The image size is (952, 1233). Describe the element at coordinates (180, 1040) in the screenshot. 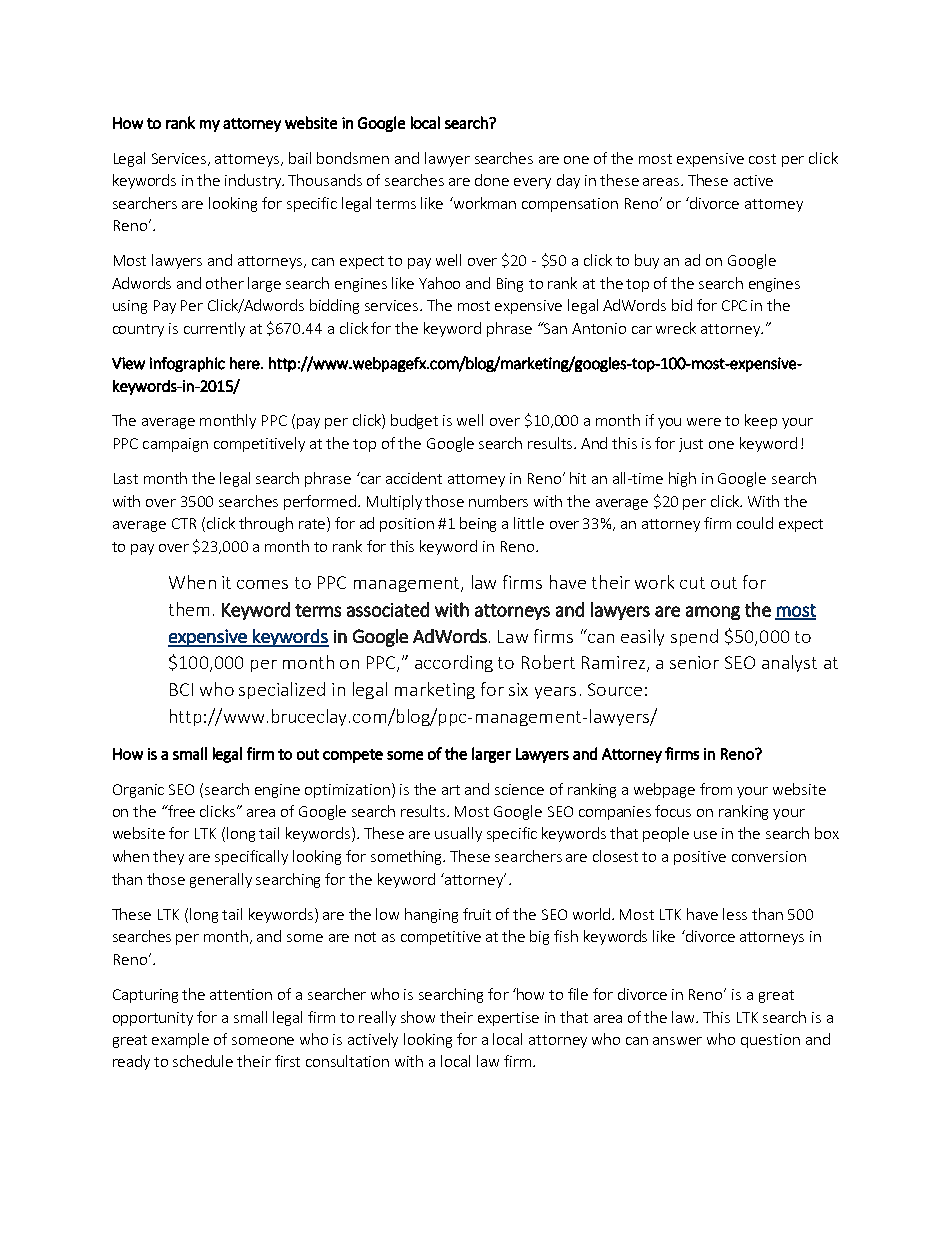

I see `example` at that location.
